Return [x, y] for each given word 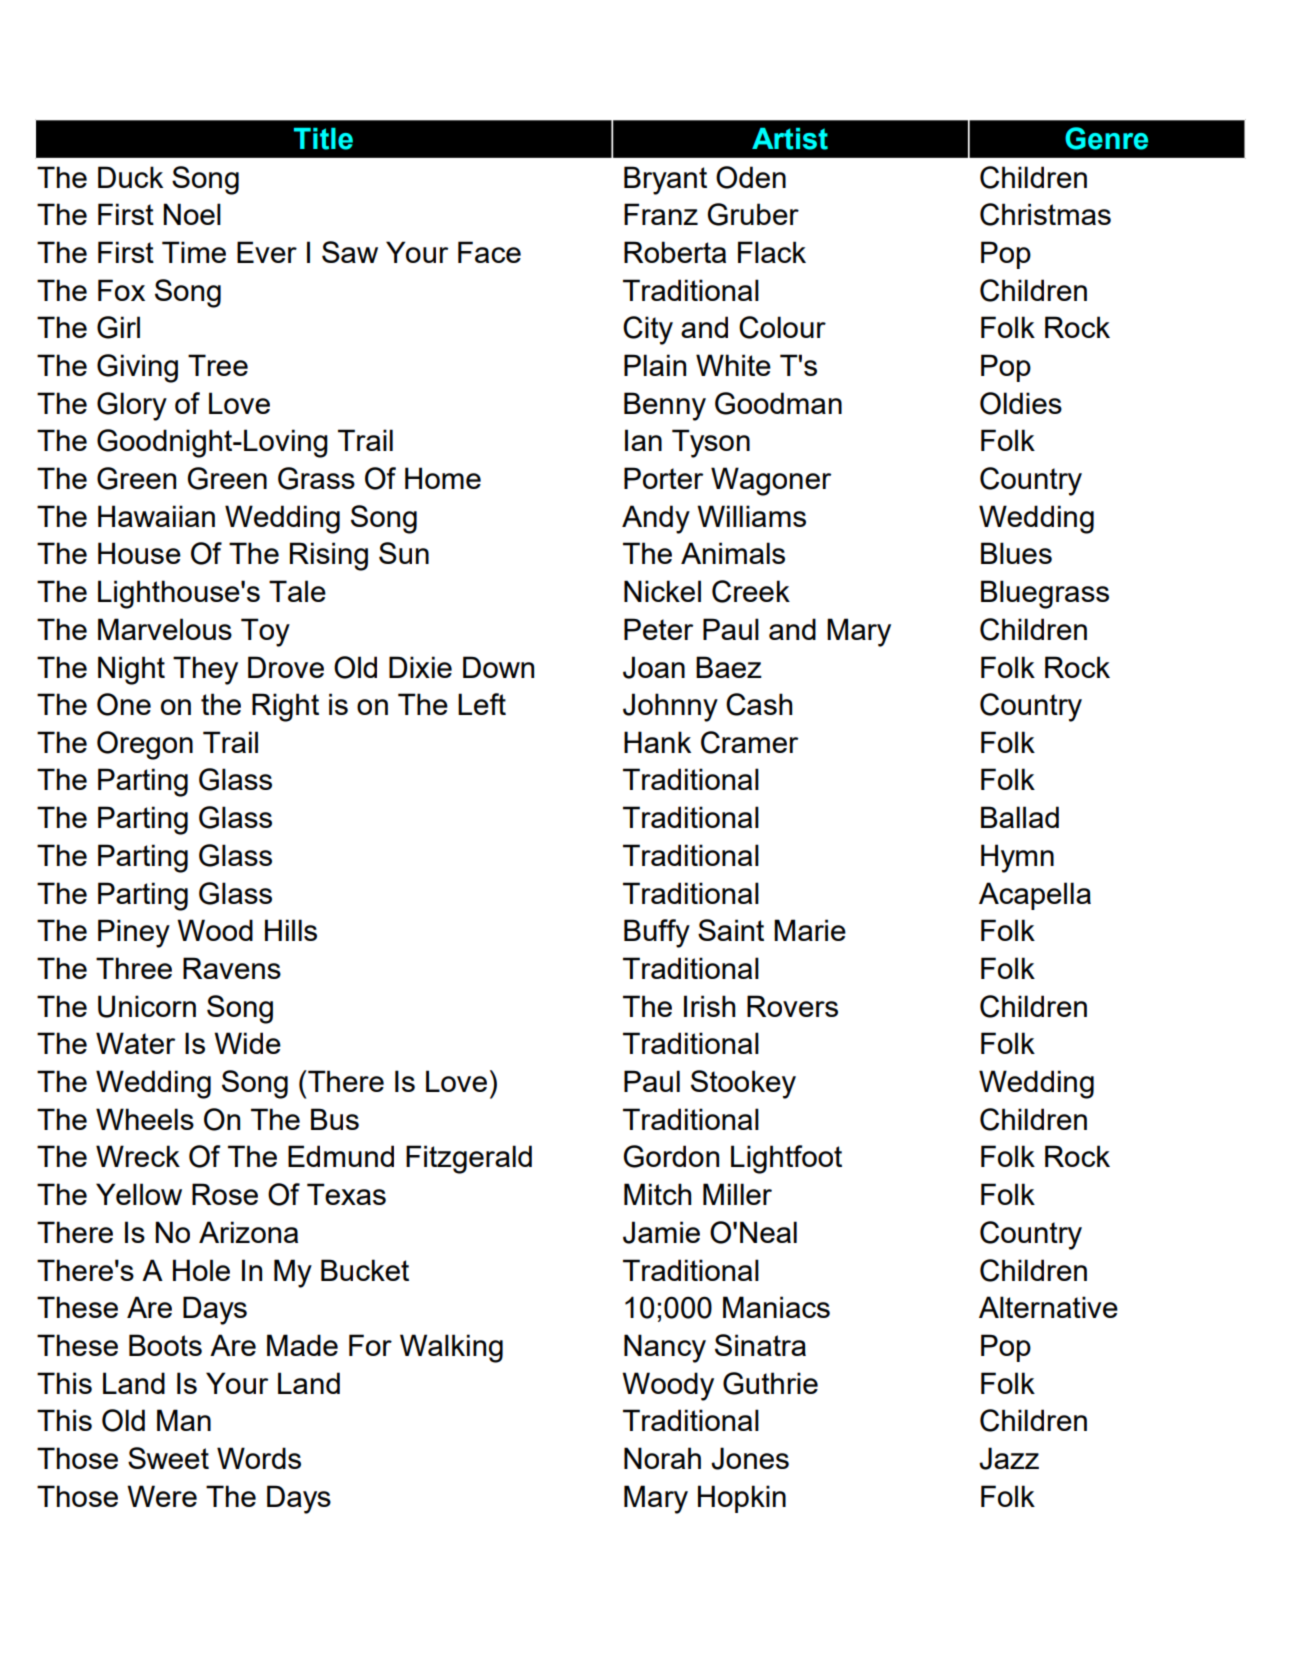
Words [259, 1458]
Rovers [792, 1006]
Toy [265, 632]
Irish [709, 1006]
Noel [192, 214]
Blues [1016, 553]
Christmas [1045, 214]
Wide [247, 1043]
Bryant [665, 180]
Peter [658, 629]
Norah [662, 1458]
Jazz [1009, 1458]
